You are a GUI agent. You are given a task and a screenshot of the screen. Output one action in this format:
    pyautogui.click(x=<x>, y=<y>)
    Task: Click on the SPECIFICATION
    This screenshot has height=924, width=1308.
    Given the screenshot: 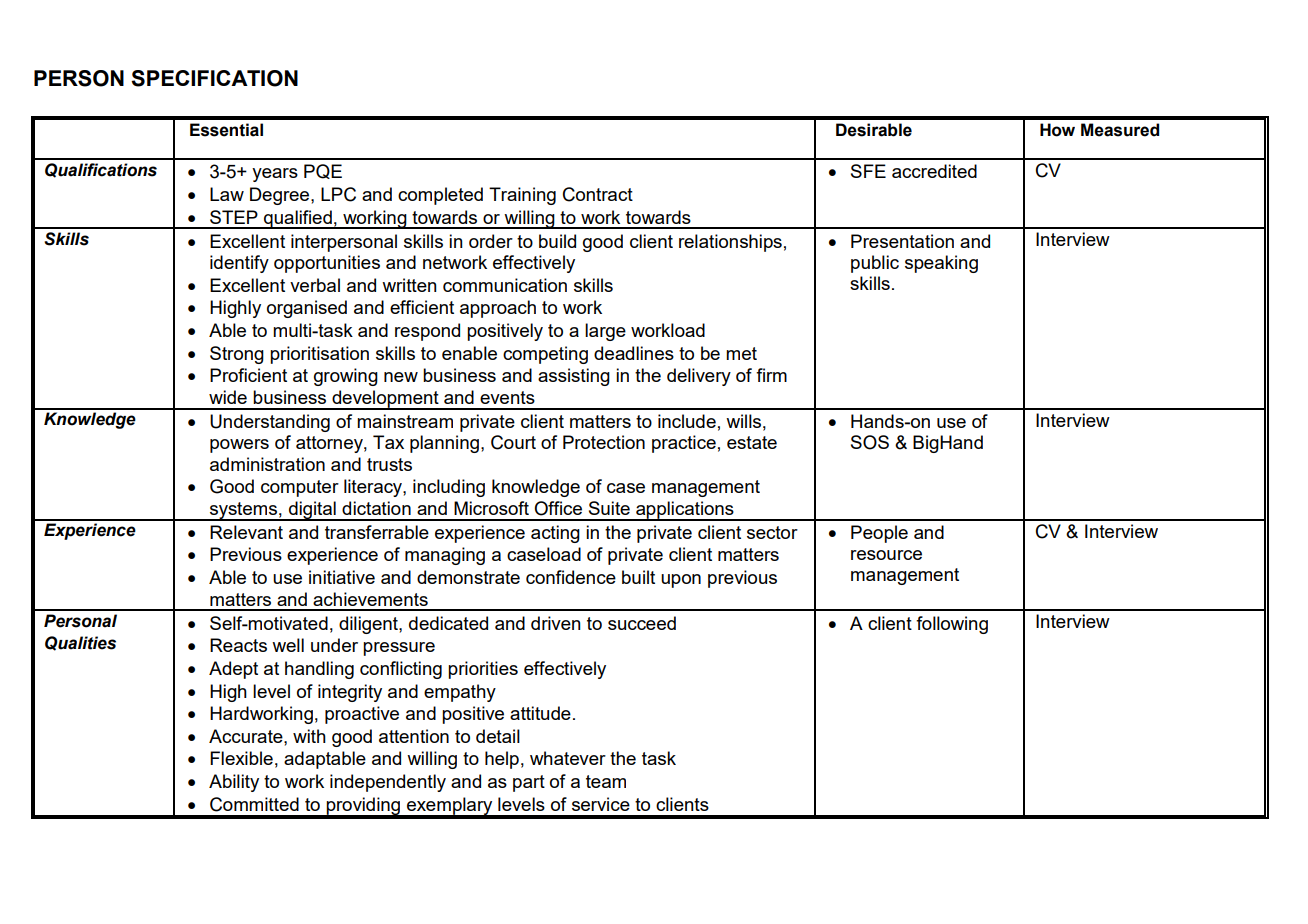 What is the action you would take?
    pyautogui.click(x=214, y=78)
